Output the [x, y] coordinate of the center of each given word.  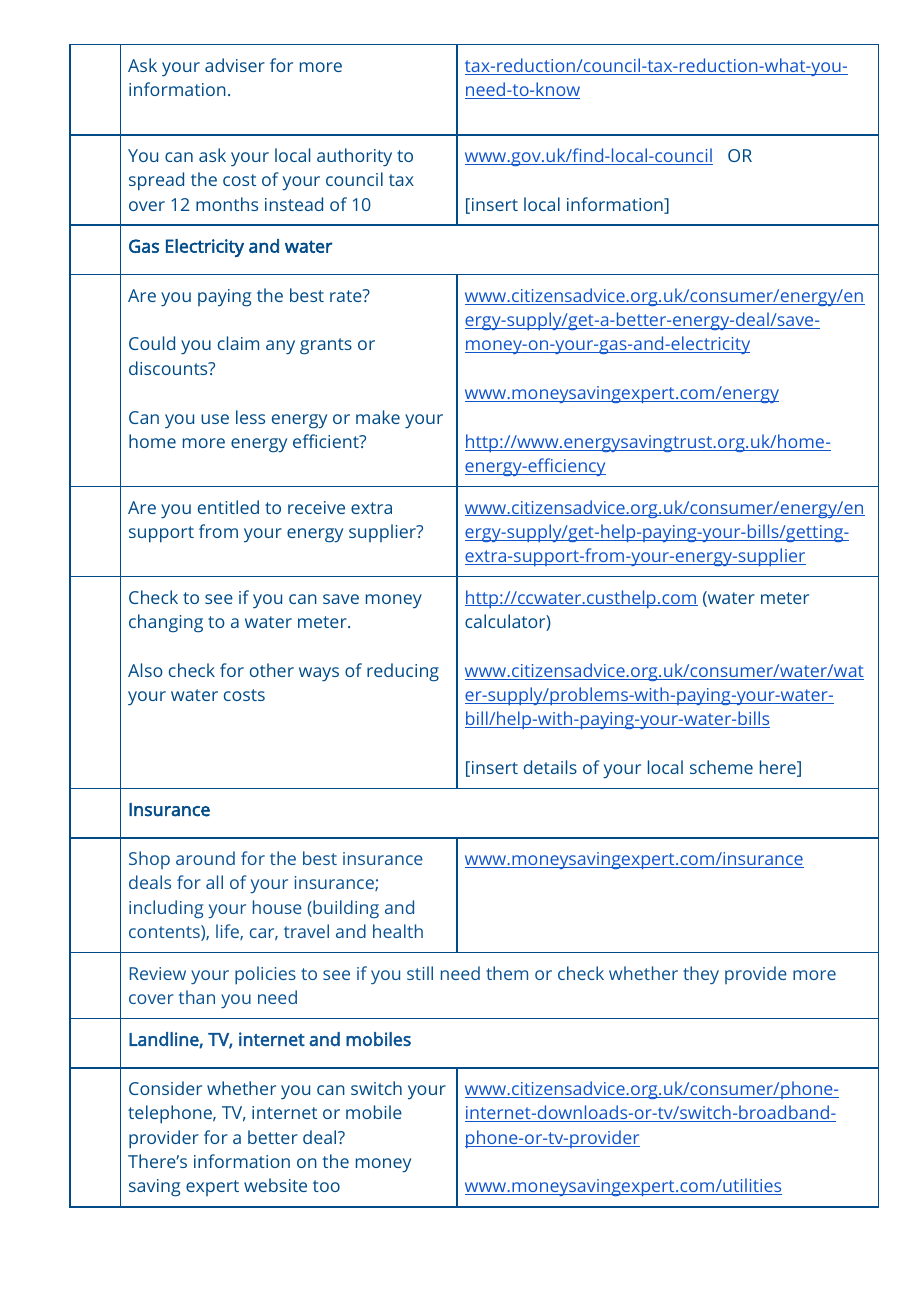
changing [166, 623]
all [214, 882]
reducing [403, 672]
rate [347, 295]
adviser [235, 65]
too [326, 1186]
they [701, 975]
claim [238, 343]
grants [326, 346]
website [275, 1185]
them [507, 973]
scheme [721, 767]
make [378, 417]
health [398, 931]
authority [354, 157]
